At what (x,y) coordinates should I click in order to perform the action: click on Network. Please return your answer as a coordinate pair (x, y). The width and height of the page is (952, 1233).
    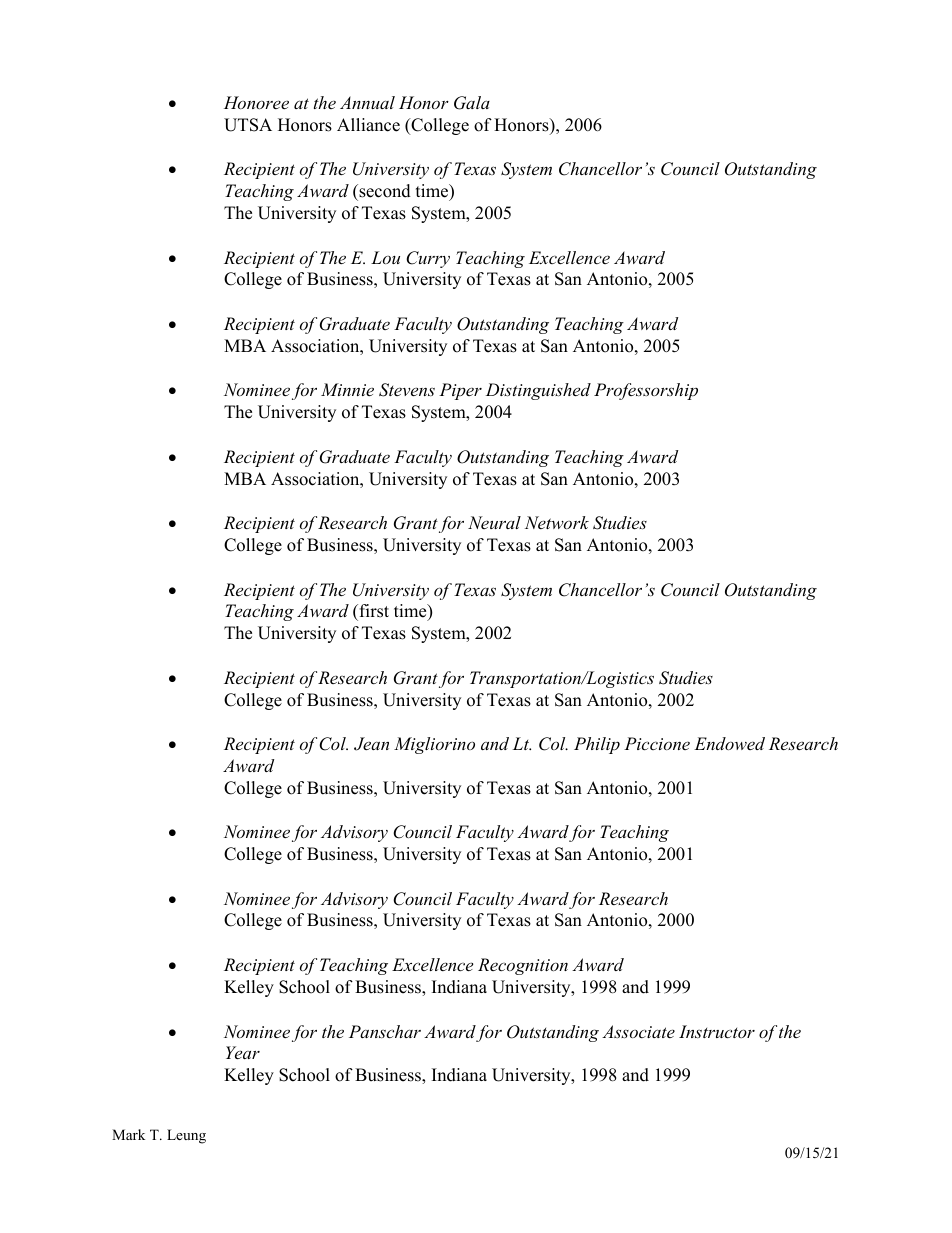
    Looking at the image, I should click on (557, 522).
